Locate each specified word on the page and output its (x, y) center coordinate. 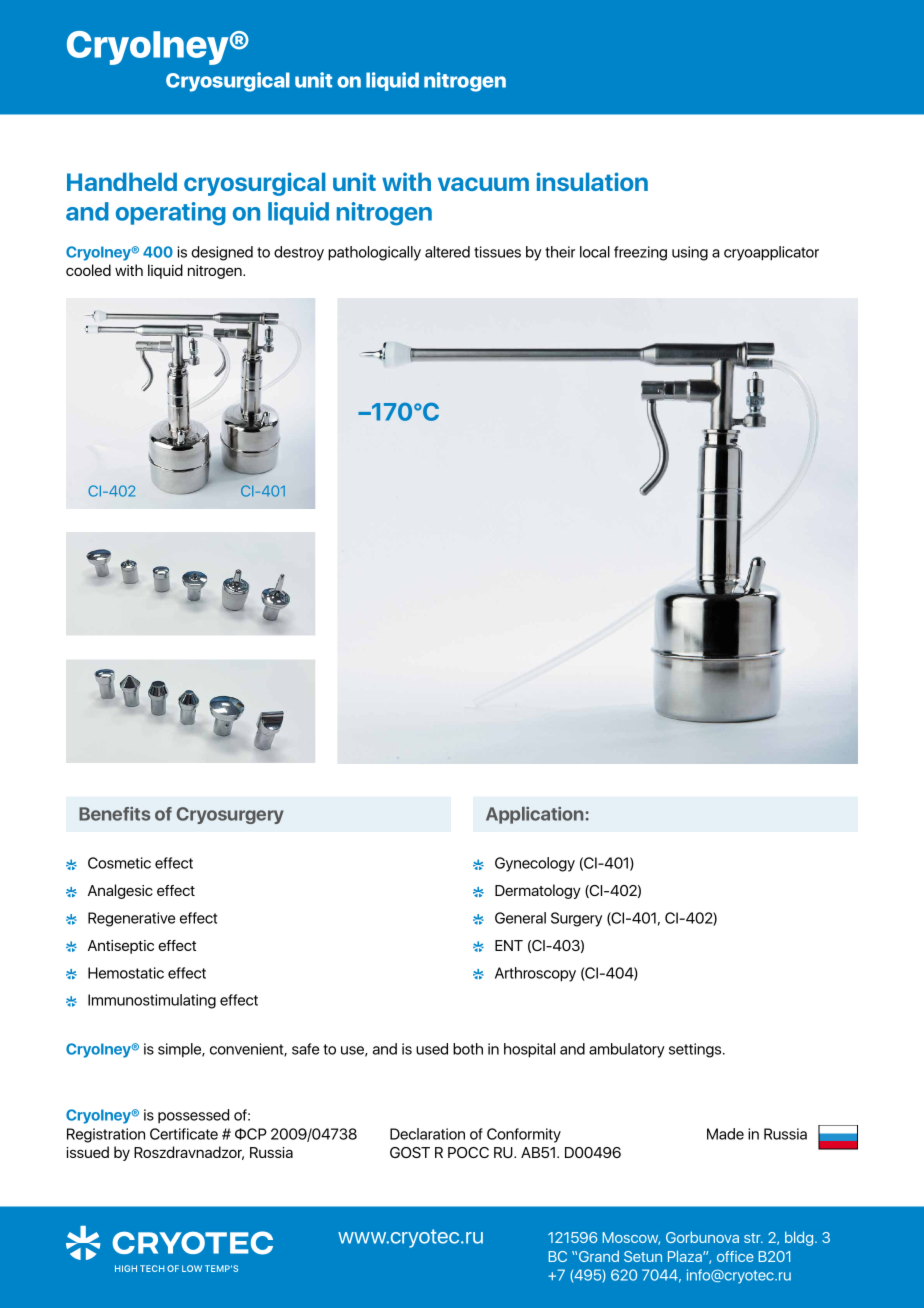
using (690, 253)
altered (447, 252)
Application (536, 815)
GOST (410, 1152)
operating (171, 214)
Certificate (184, 1134)
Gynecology (535, 864)
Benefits (114, 813)
